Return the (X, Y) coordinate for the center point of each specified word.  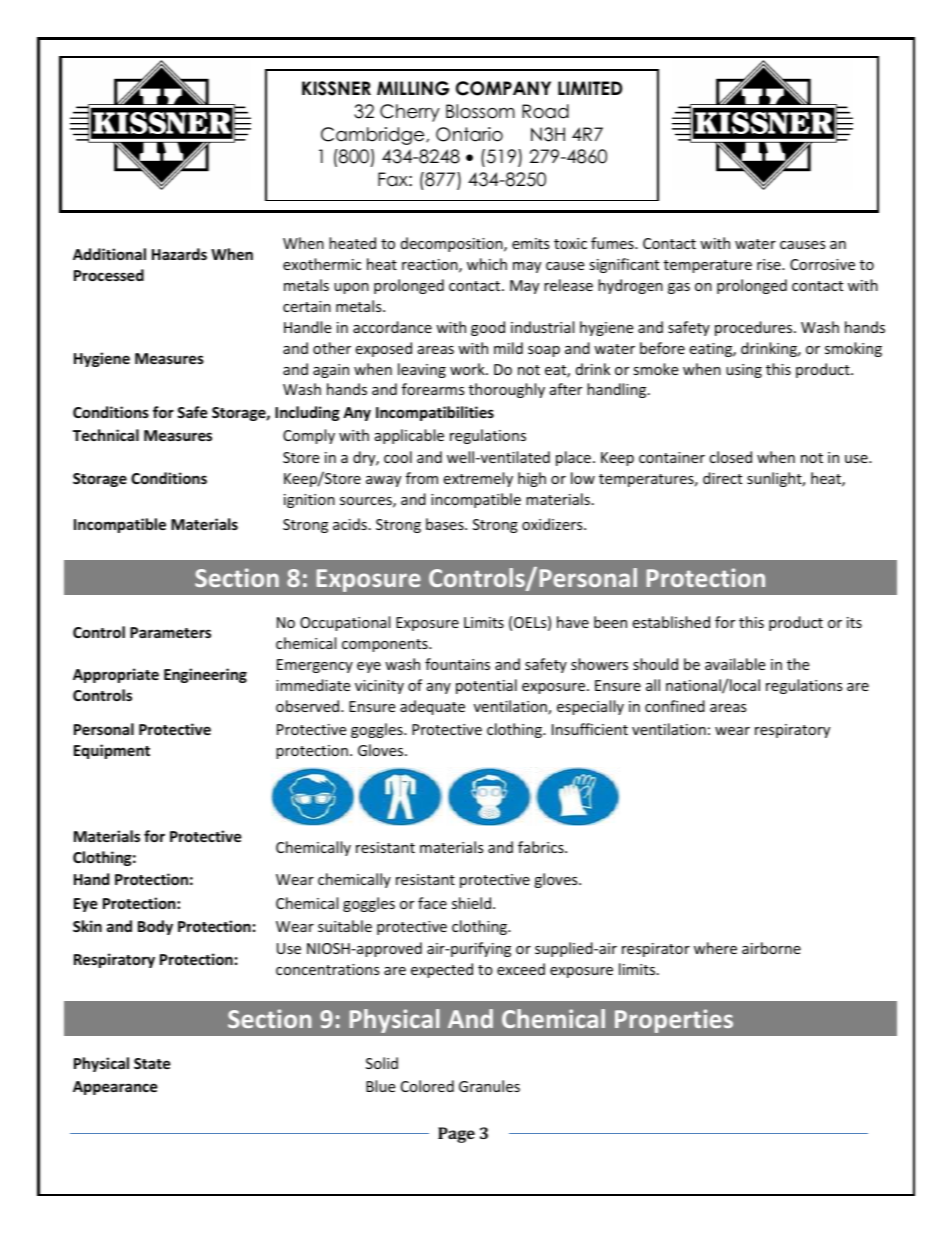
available (735, 664)
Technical (106, 435)
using (744, 371)
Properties (674, 1021)
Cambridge (374, 136)
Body (155, 927)
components (386, 645)
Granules (489, 1086)
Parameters (170, 632)
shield (471, 903)
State (152, 1063)
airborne (771, 948)
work (468, 369)
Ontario (469, 134)
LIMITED (590, 88)
